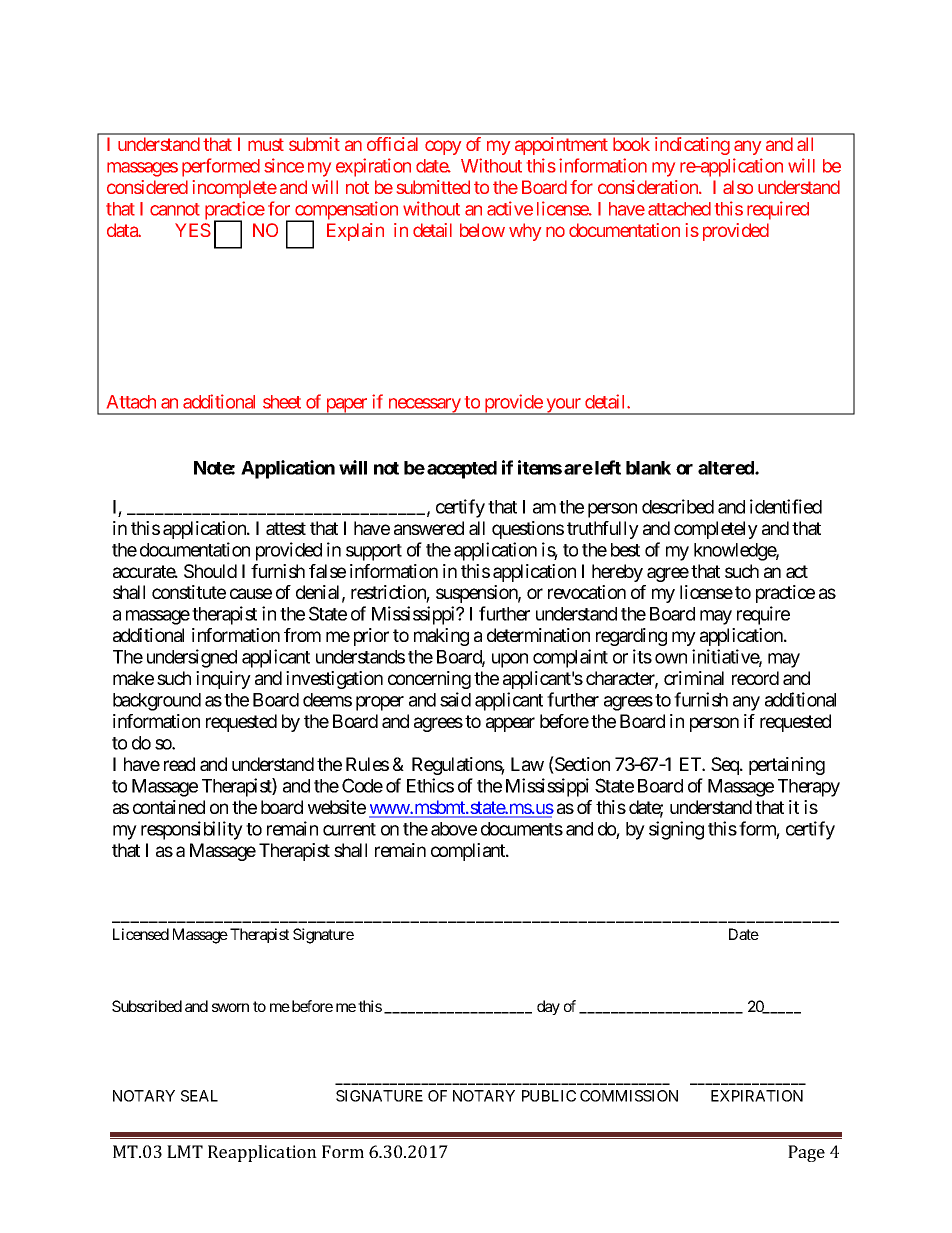  What do you see at coordinates (629, 1096) in the document?
I see `COMMISSION` at bounding box center [629, 1096].
